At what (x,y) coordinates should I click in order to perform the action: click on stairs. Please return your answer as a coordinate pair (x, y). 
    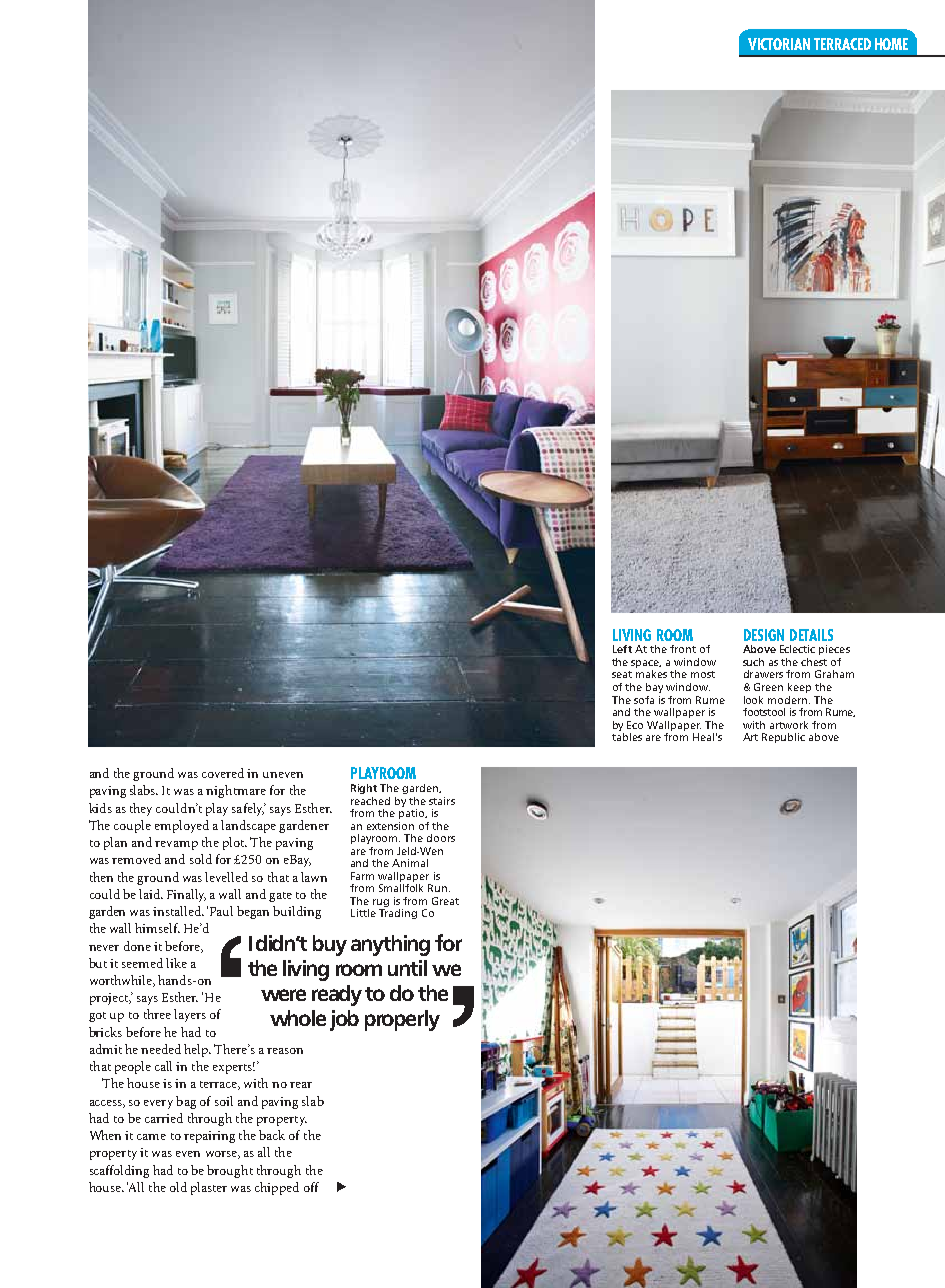
    Looking at the image, I should click on (442, 801).
